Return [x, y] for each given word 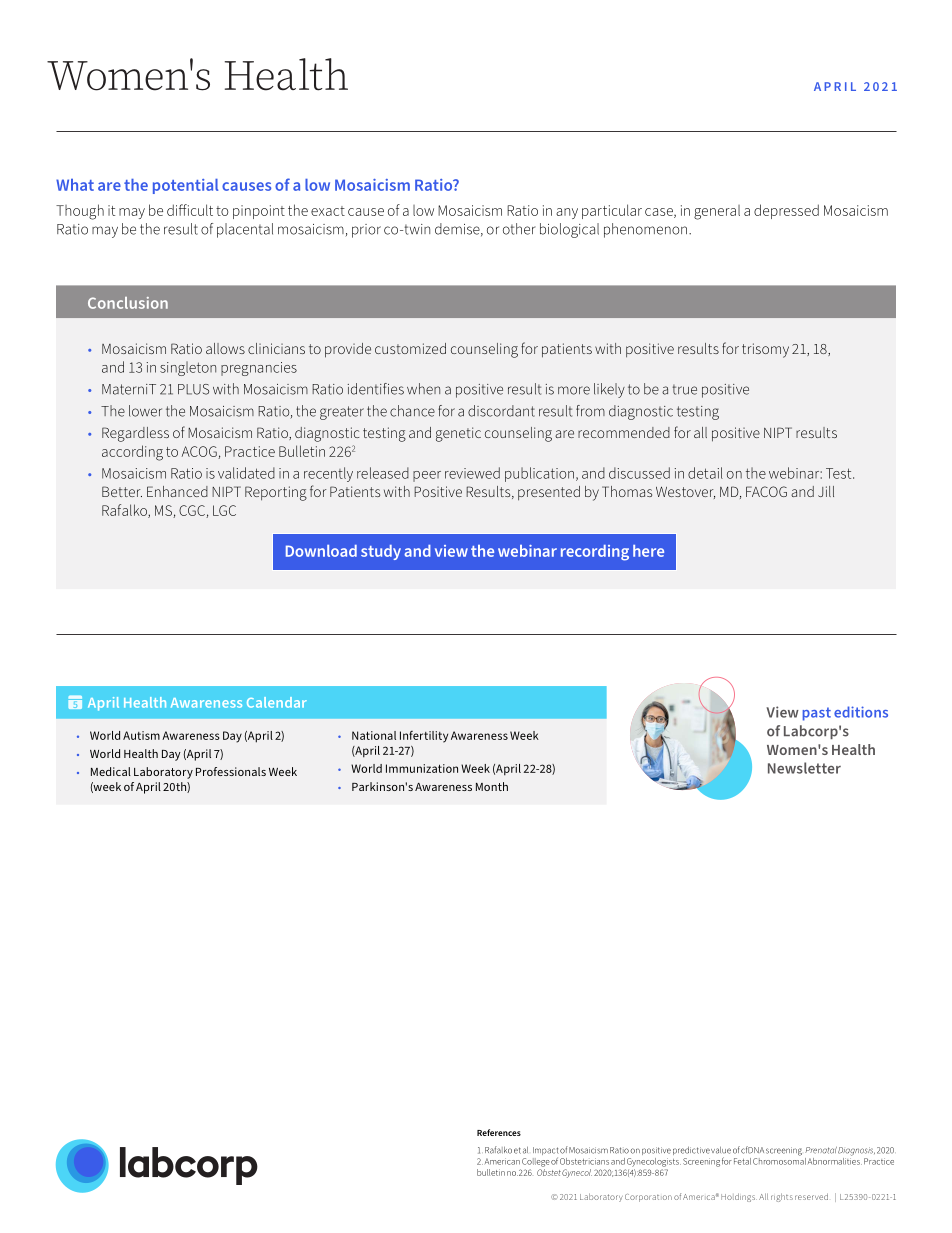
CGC [193, 511]
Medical [111, 771]
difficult [190, 210]
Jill [826, 491]
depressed [786, 211]
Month [492, 786]
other [519, 229]
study [381, 552]
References [499, 1132]
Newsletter [804, 768]
